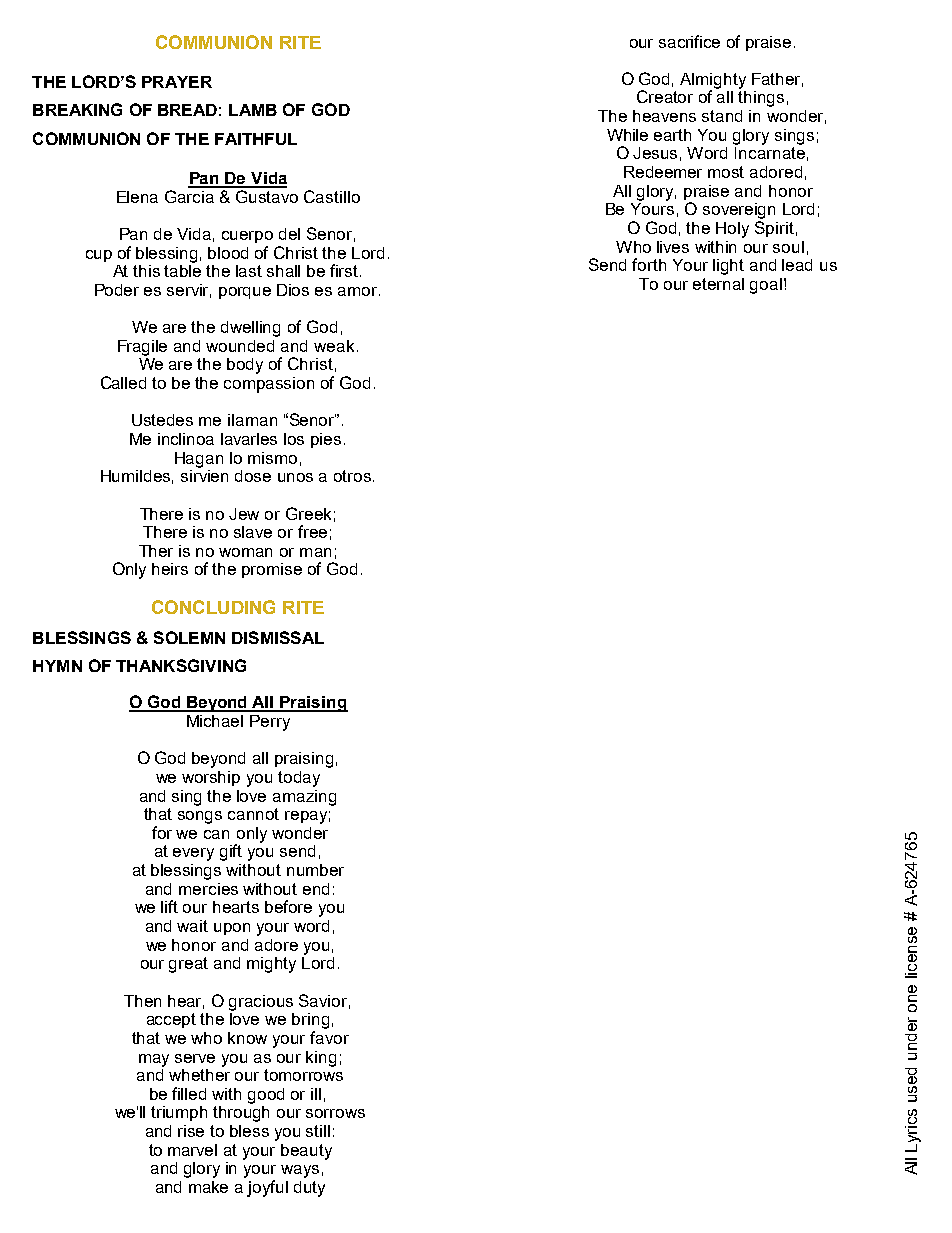  What do you see at coordinates (189, 637) in the screenshot?
I see `SOLEMN` at bounding box center [189, 637].
